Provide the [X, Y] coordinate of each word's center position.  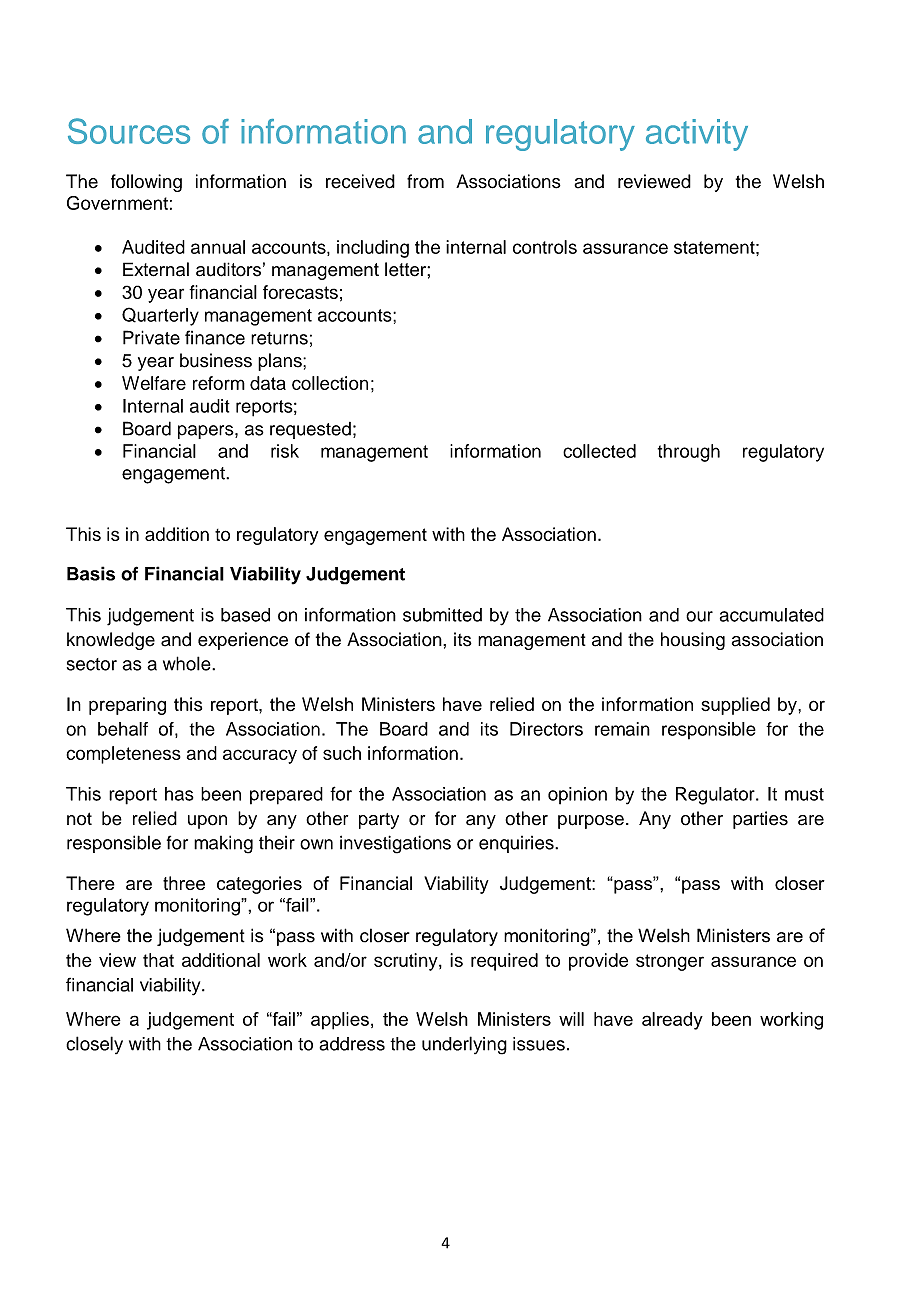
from [425, 181]
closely [94, 1045]
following [146, 183]
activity [697, 135]
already [672, 1021]
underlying [464, 1045]
